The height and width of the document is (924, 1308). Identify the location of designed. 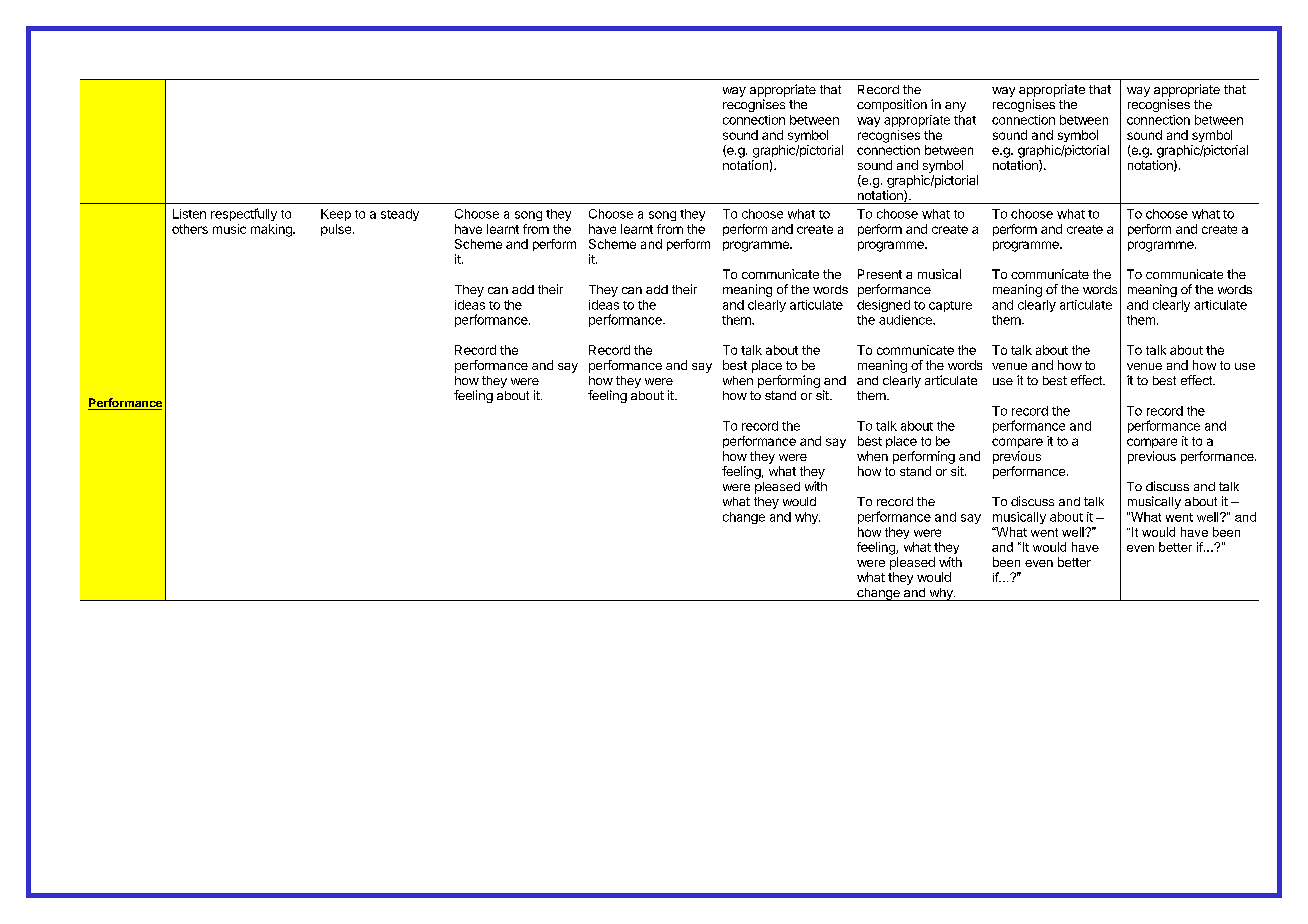
(883, 306).
